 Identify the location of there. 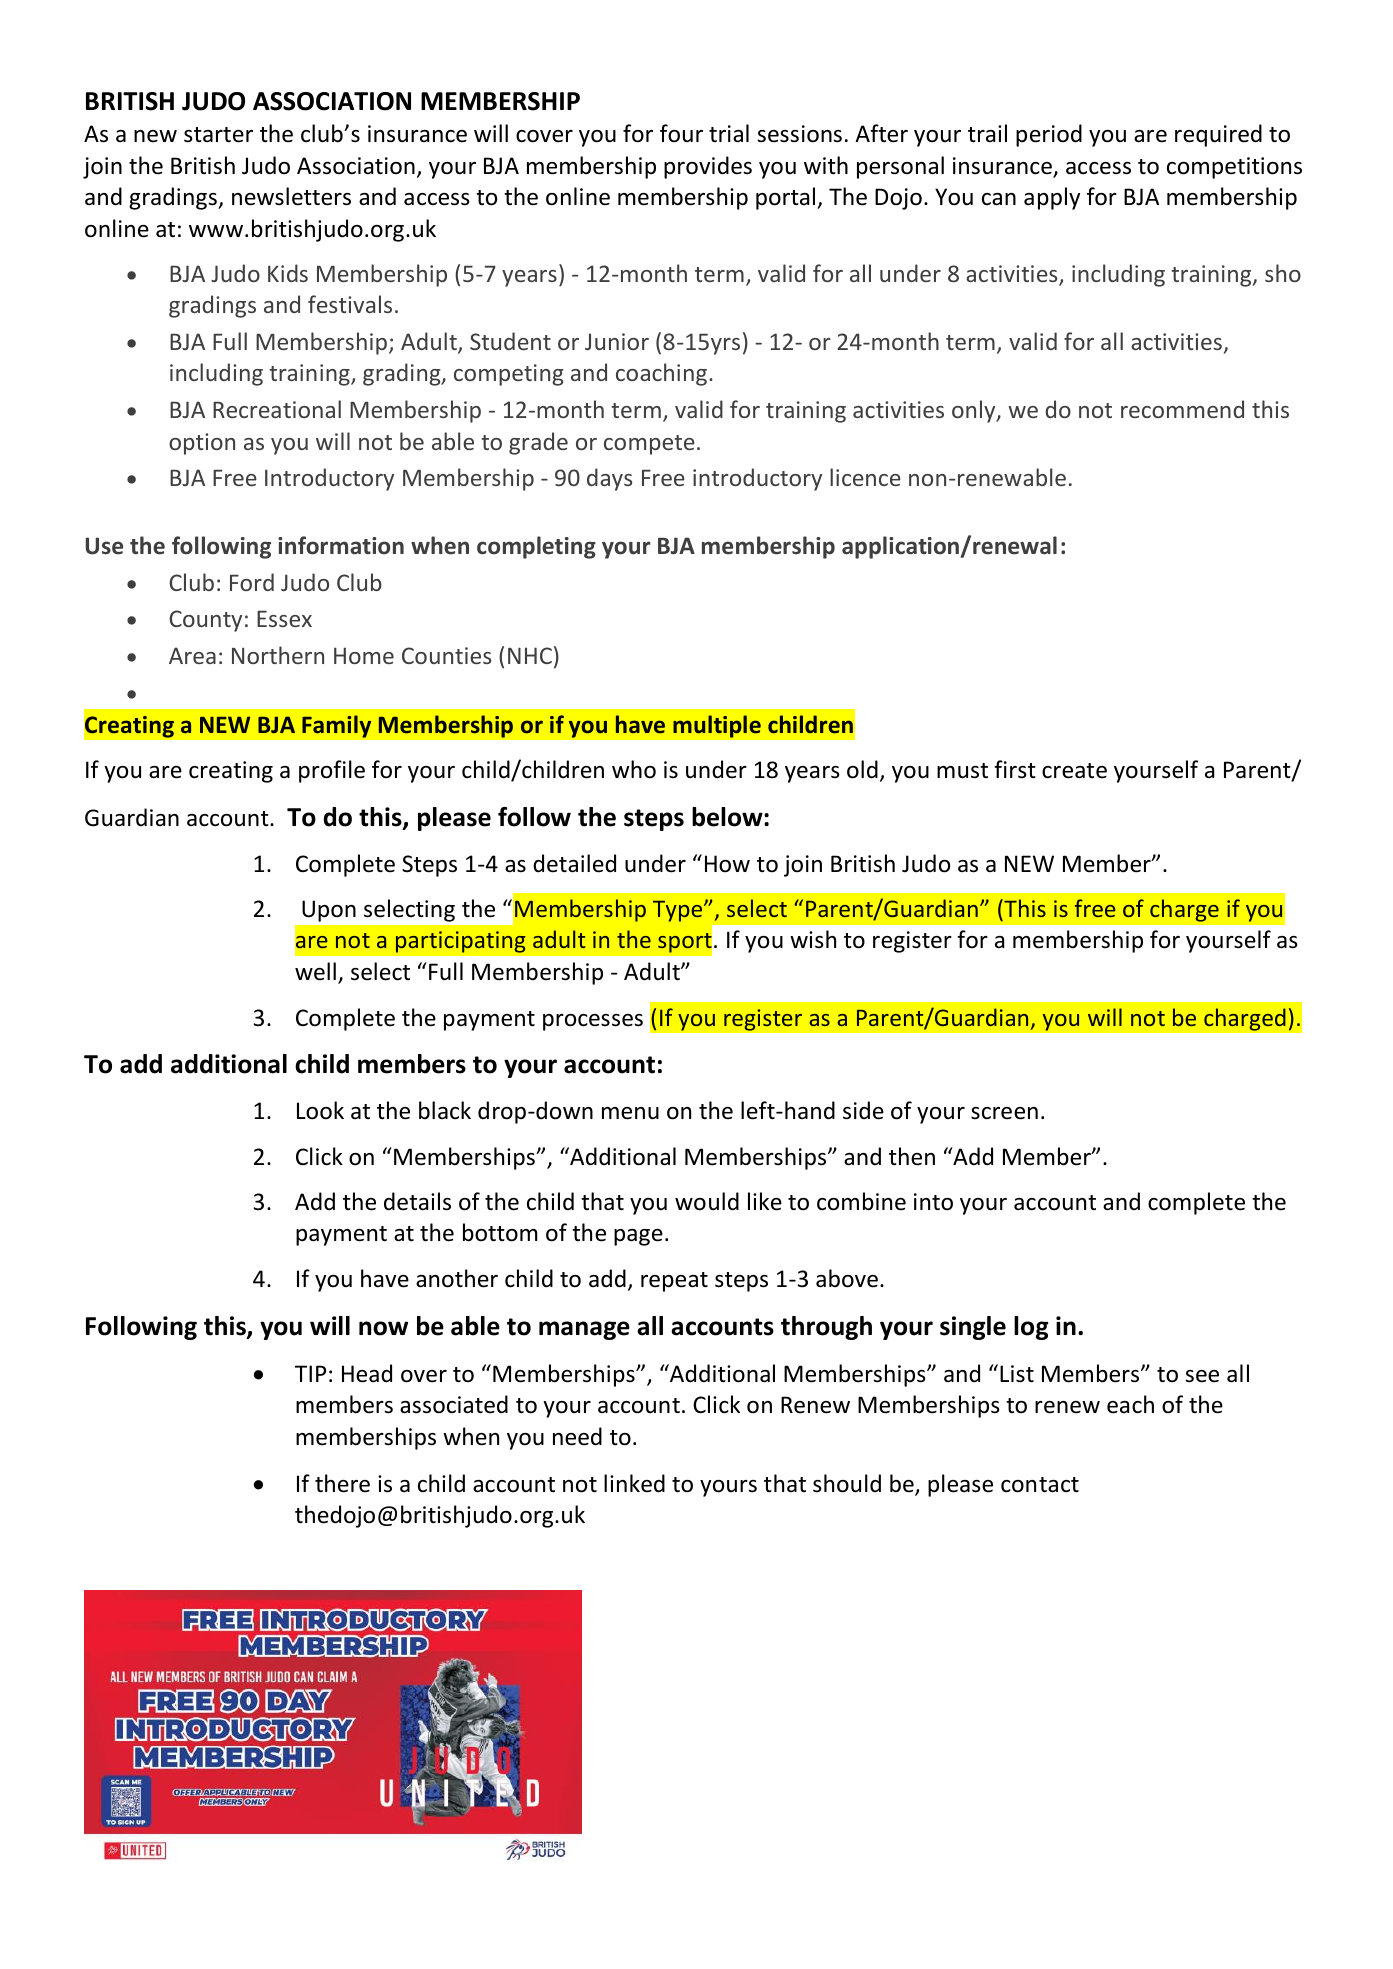
(342, 1483).
